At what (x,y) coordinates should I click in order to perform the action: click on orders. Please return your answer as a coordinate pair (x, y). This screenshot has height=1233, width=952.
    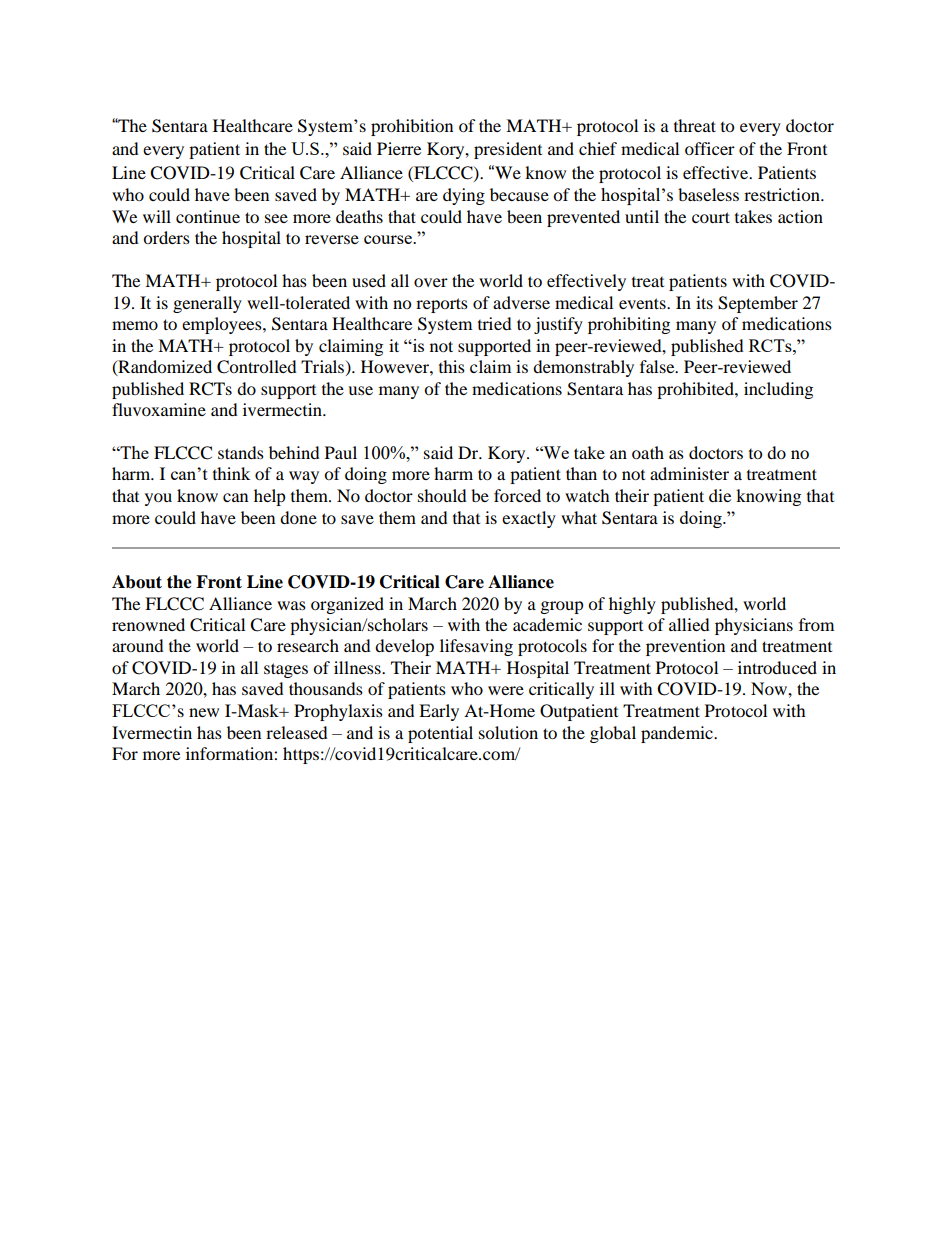
    Looking at the image, I should click on (166, 237).
